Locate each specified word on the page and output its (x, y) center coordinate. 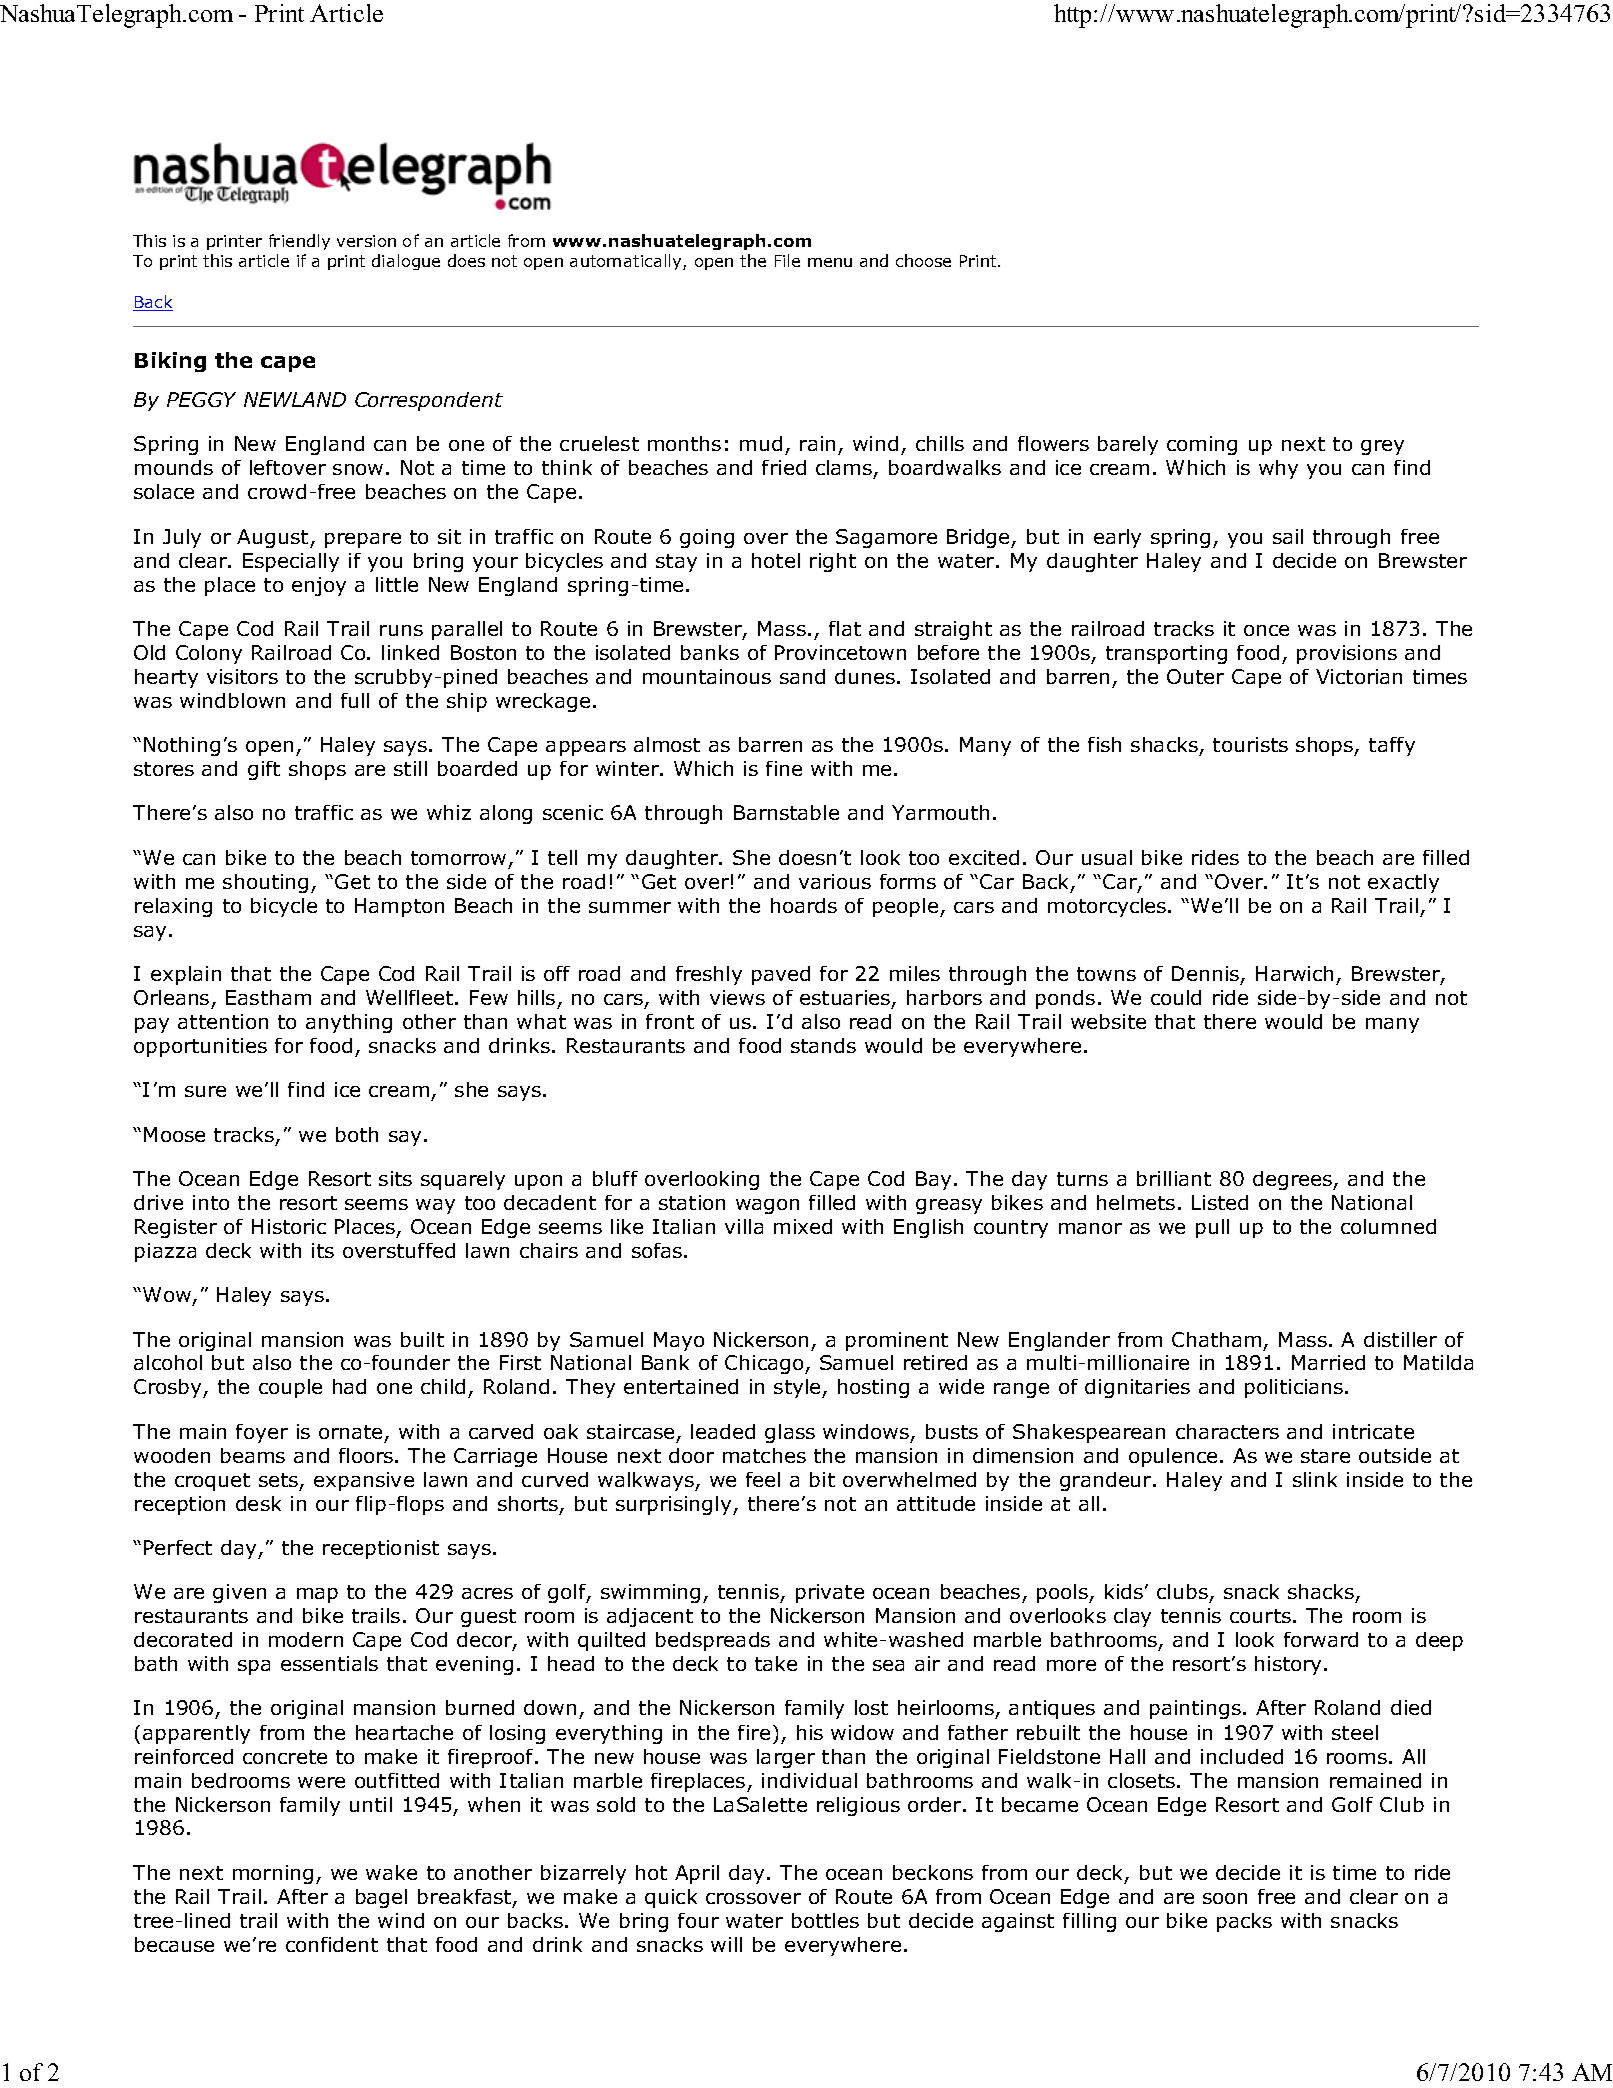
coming (1202, 445)
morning (273, 1874)
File (787, 260)
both (357, 1134)
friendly (299, 242)
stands (823, 1045)
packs (1244, 1922)
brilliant (1174, 1178)
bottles (825, 1920)
